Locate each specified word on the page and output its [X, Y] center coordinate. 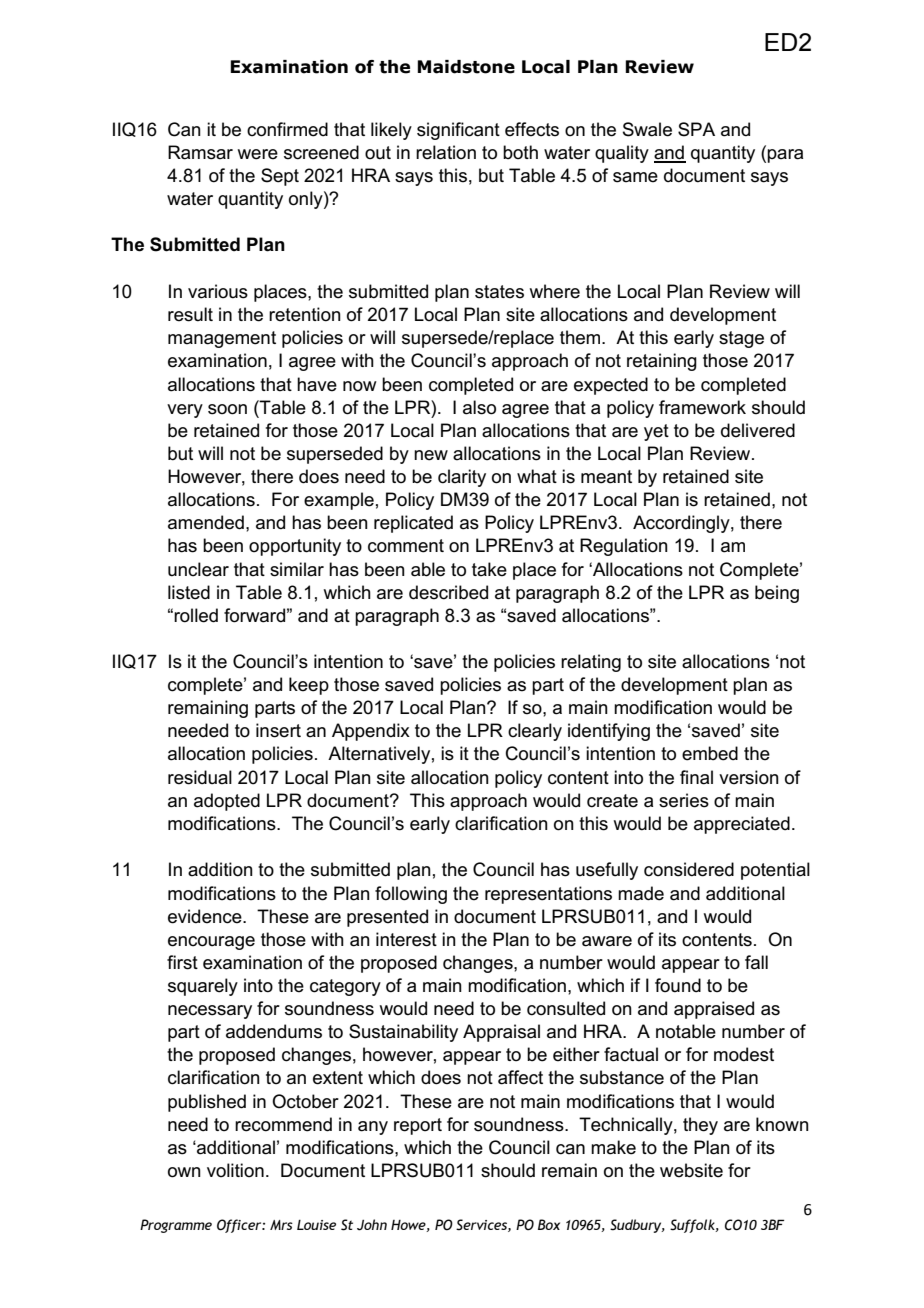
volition [235, 1170]
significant [458, 131]
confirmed [287, 129]
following [411, 895]
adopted [227, 802]
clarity [462, 478]
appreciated [742, 825]
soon [227, 409]
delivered [758, 430]
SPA [696, 129]
